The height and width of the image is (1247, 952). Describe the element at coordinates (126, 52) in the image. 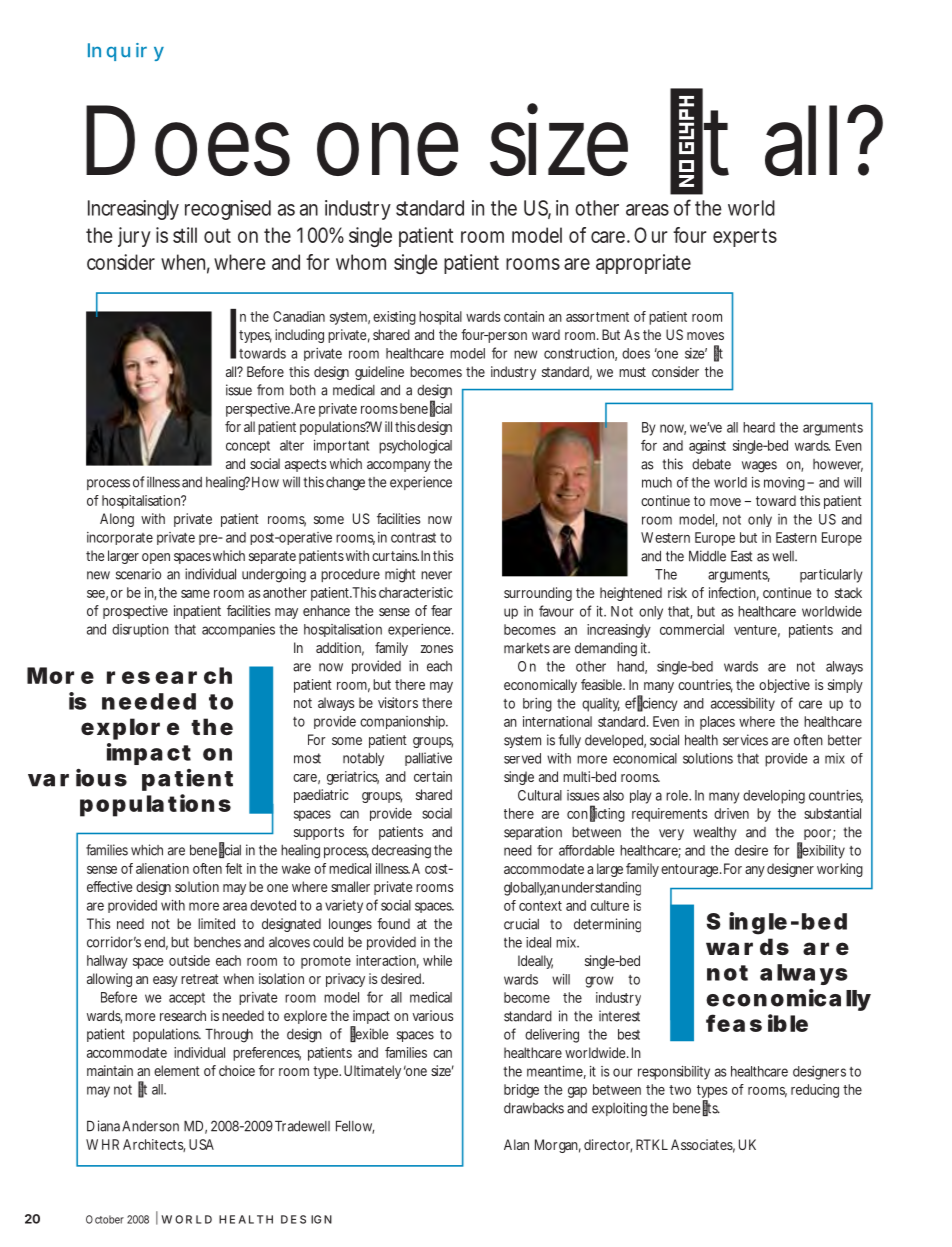

I see `Inquiry` at that location.
